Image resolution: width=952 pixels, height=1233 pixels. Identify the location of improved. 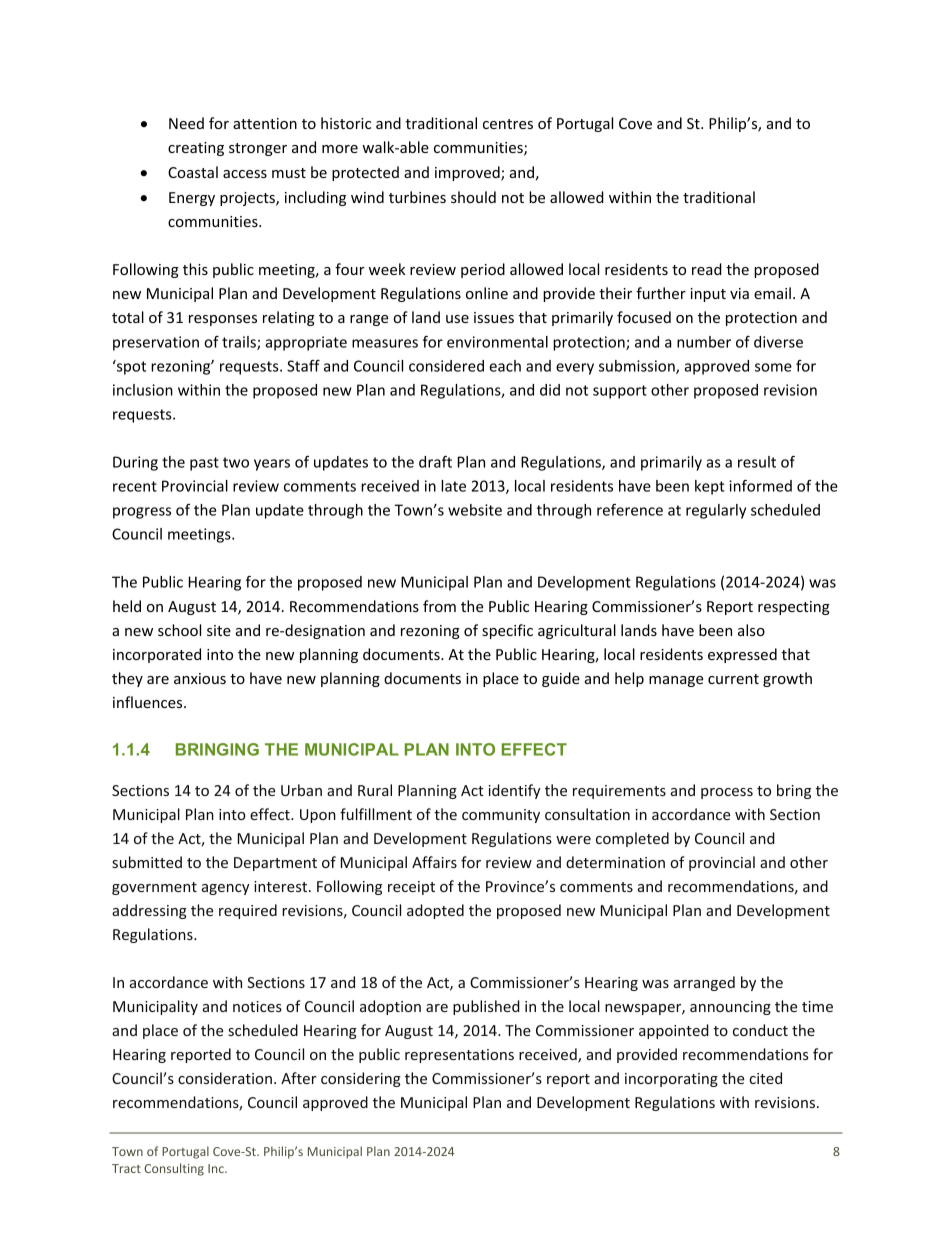
(468, 173).
